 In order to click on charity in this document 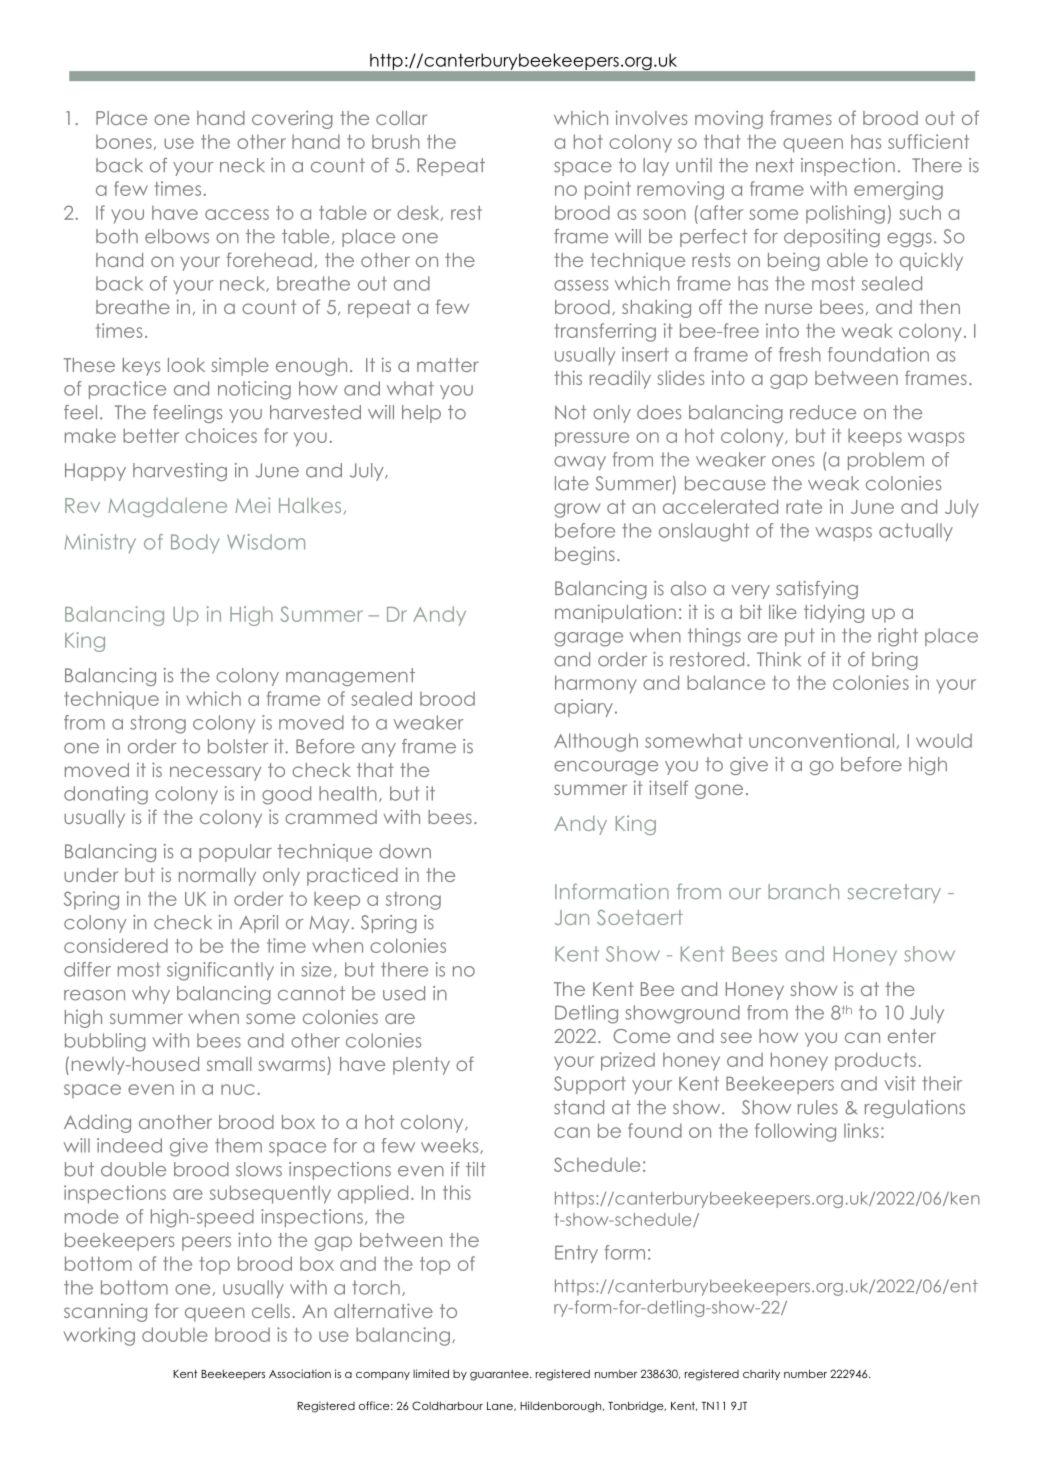, I will do `click(761, 1374)`.
